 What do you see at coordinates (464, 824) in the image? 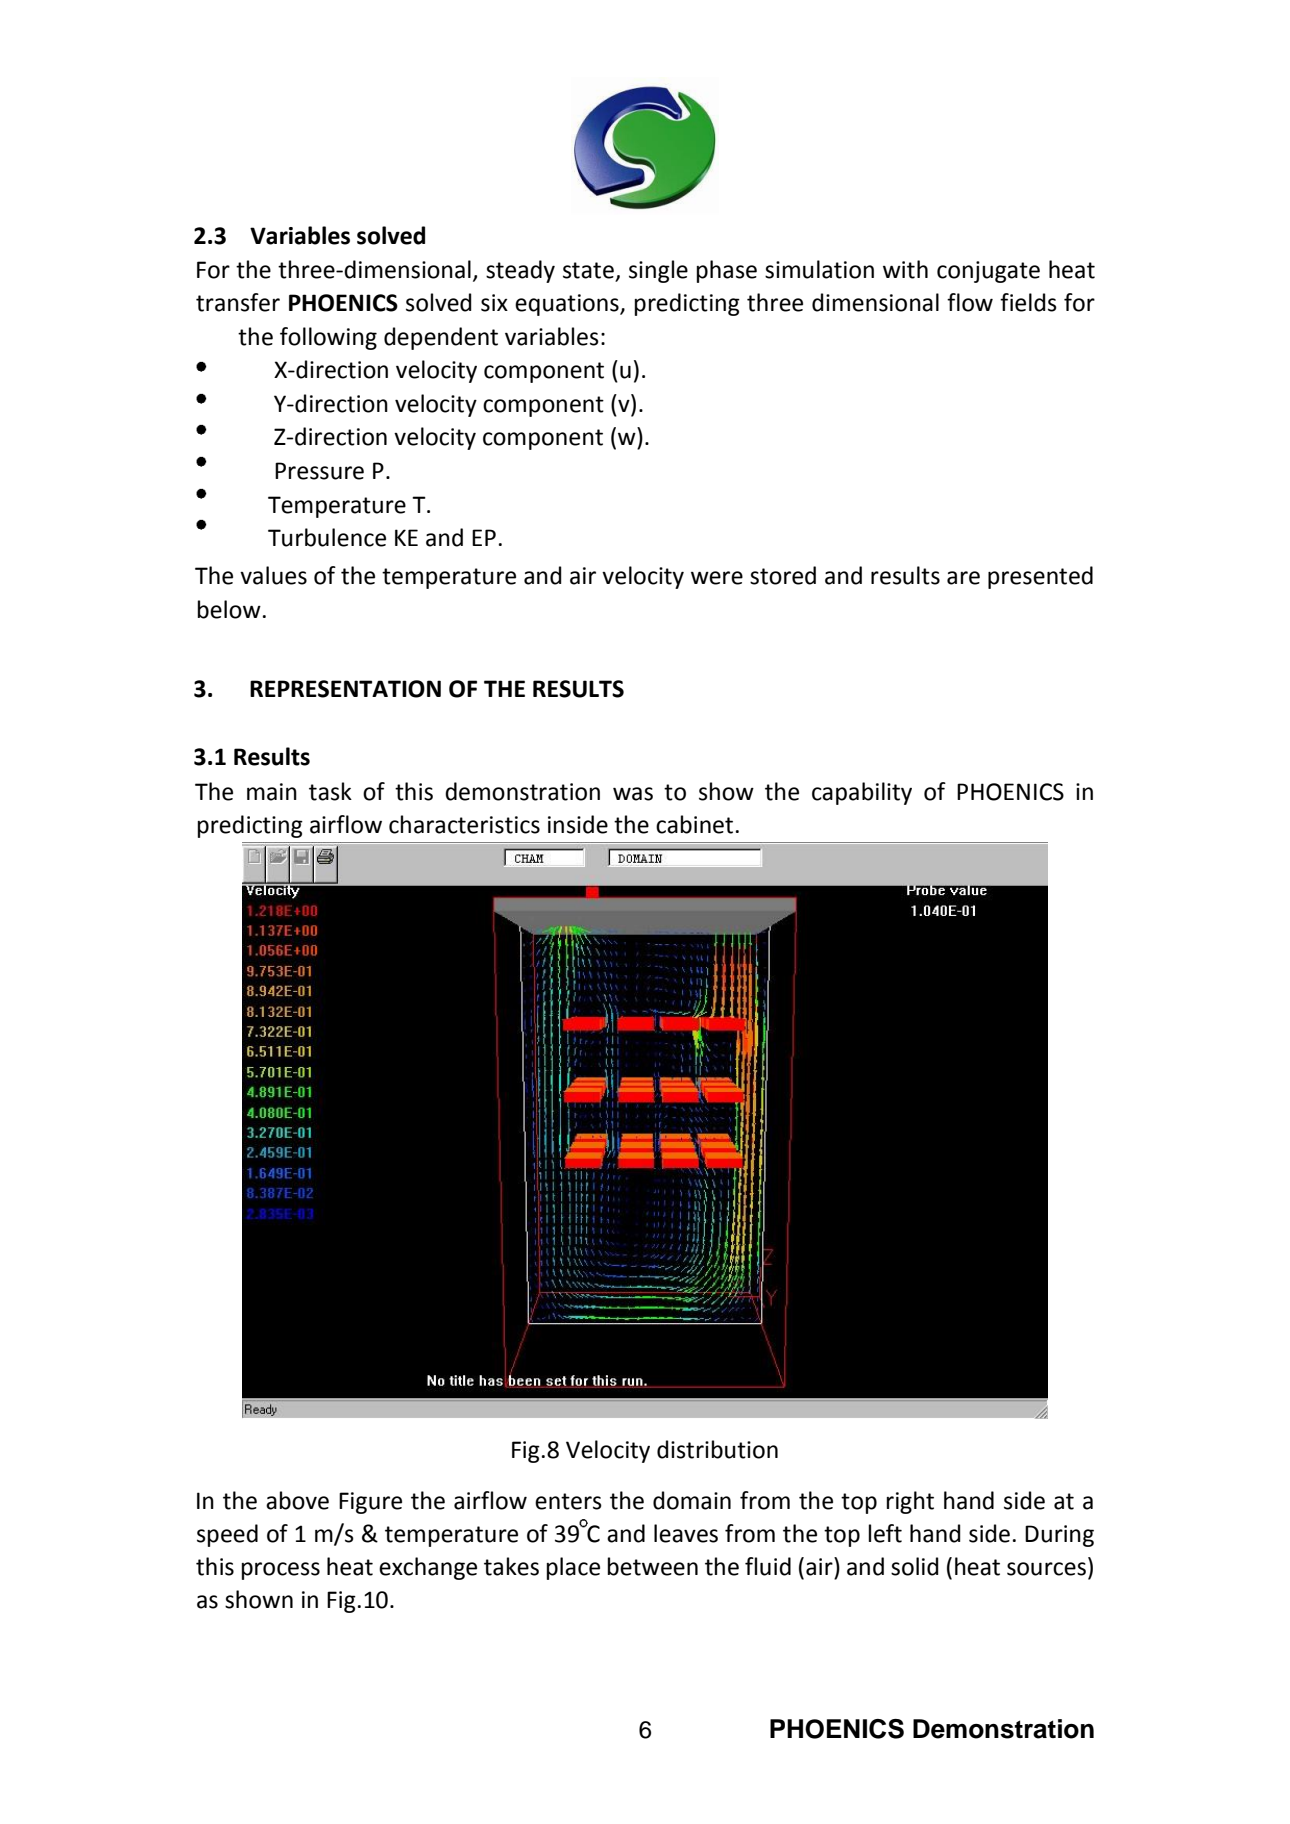
I see `characteristics` at bounding box center [464, 824].
